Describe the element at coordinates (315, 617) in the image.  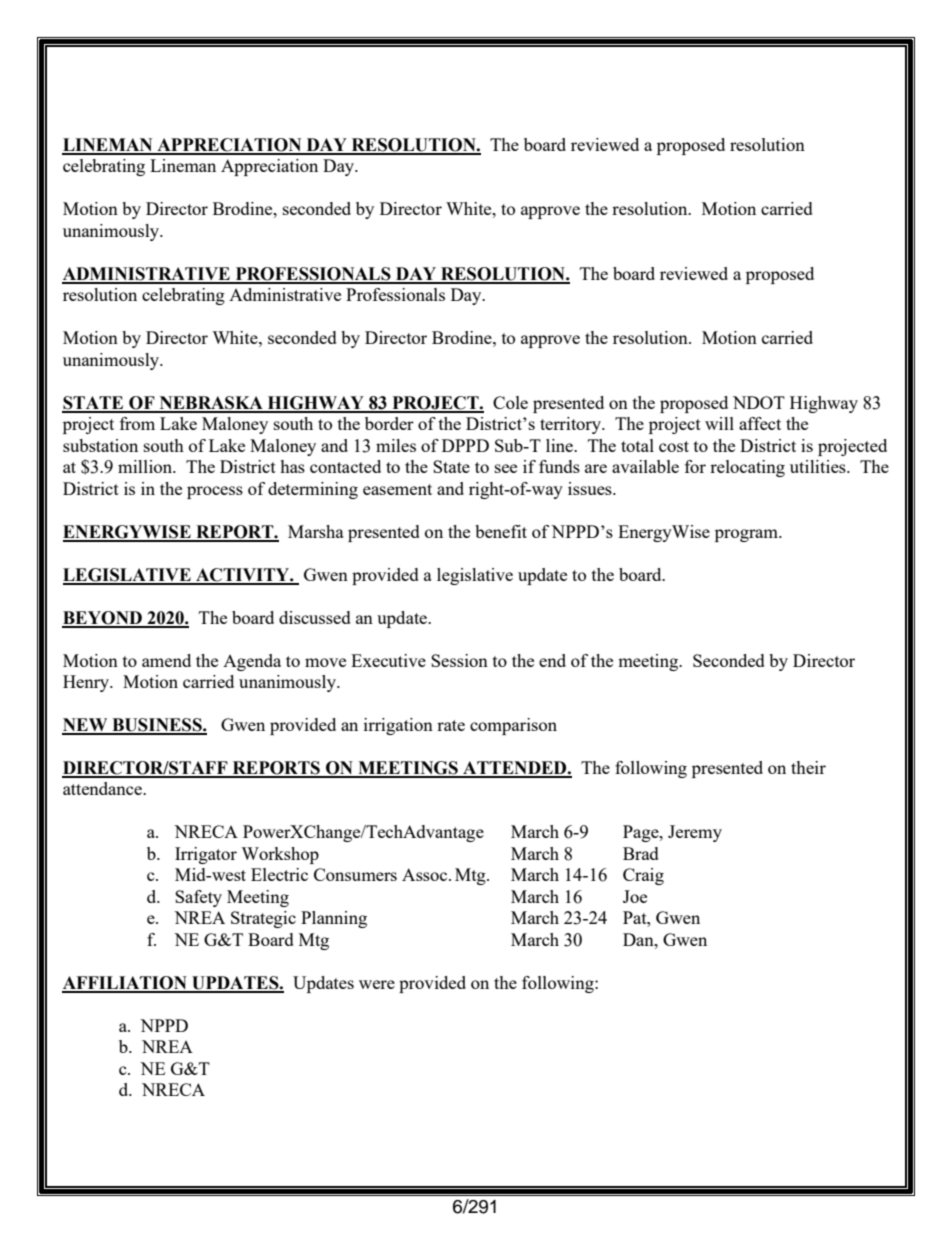
I see `discussed` at that location.
